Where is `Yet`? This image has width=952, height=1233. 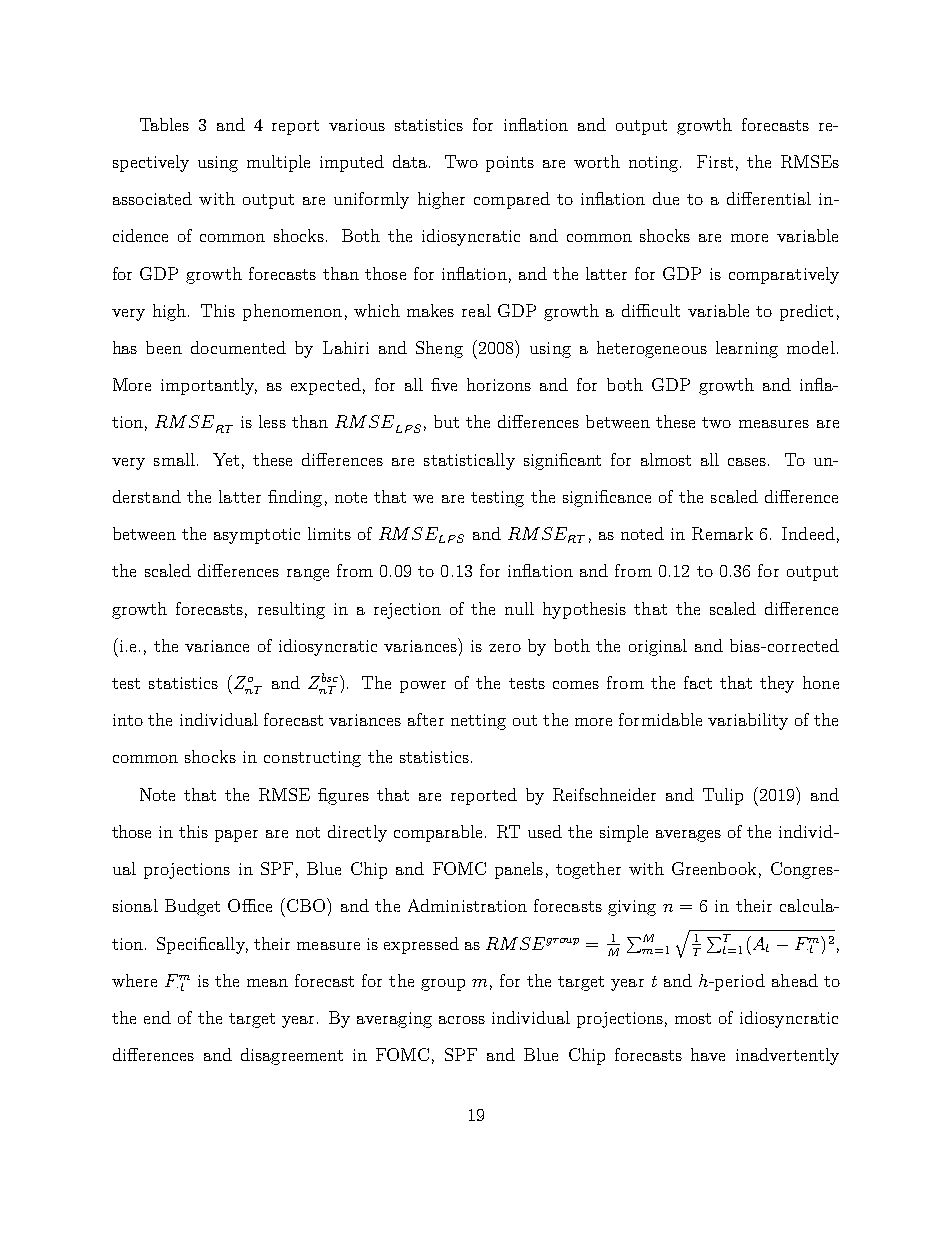
Yet is located at coordinates (226, 459).
